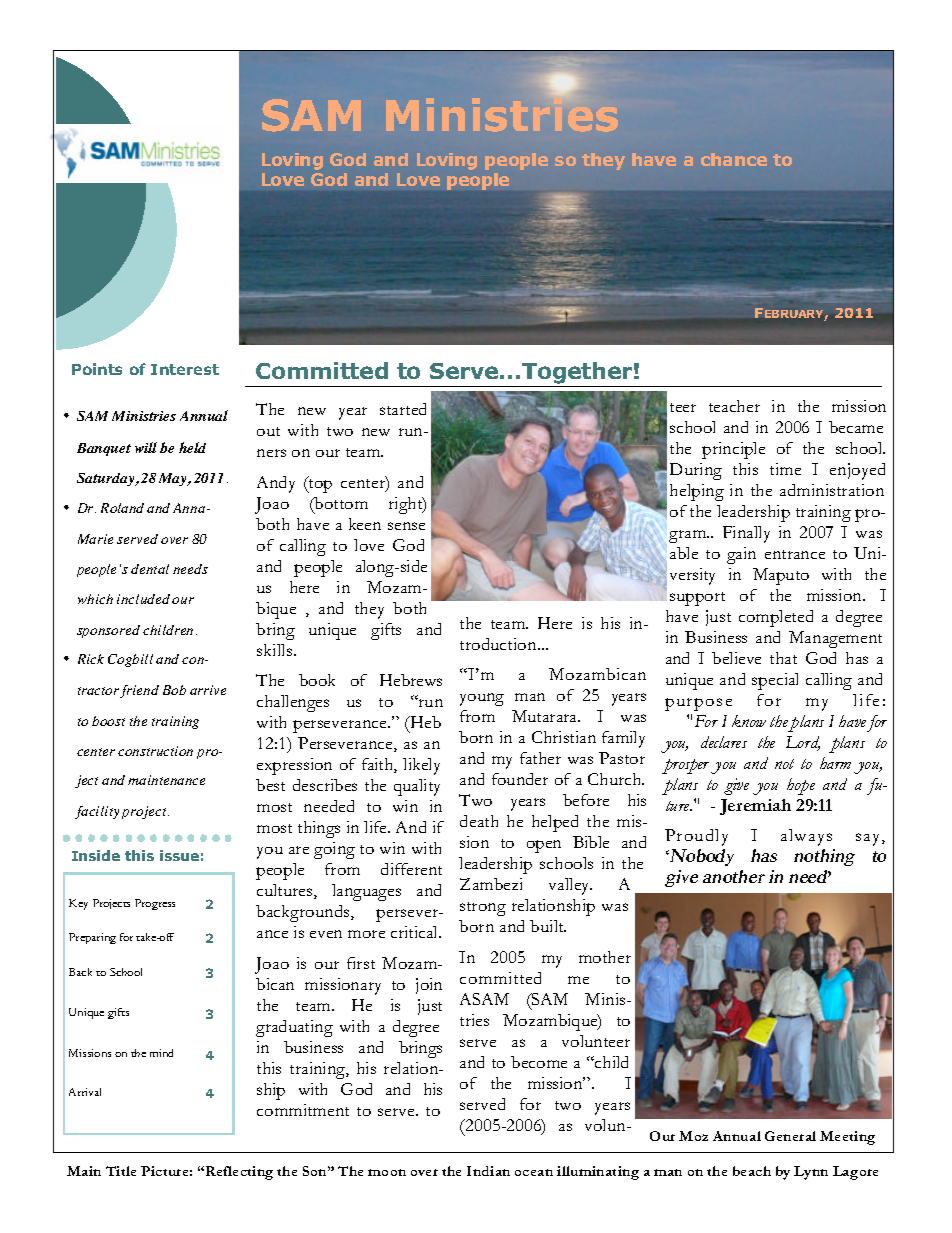  Describe the element at coordinates (121, 1171) in the document. I see `Title` at that location.
